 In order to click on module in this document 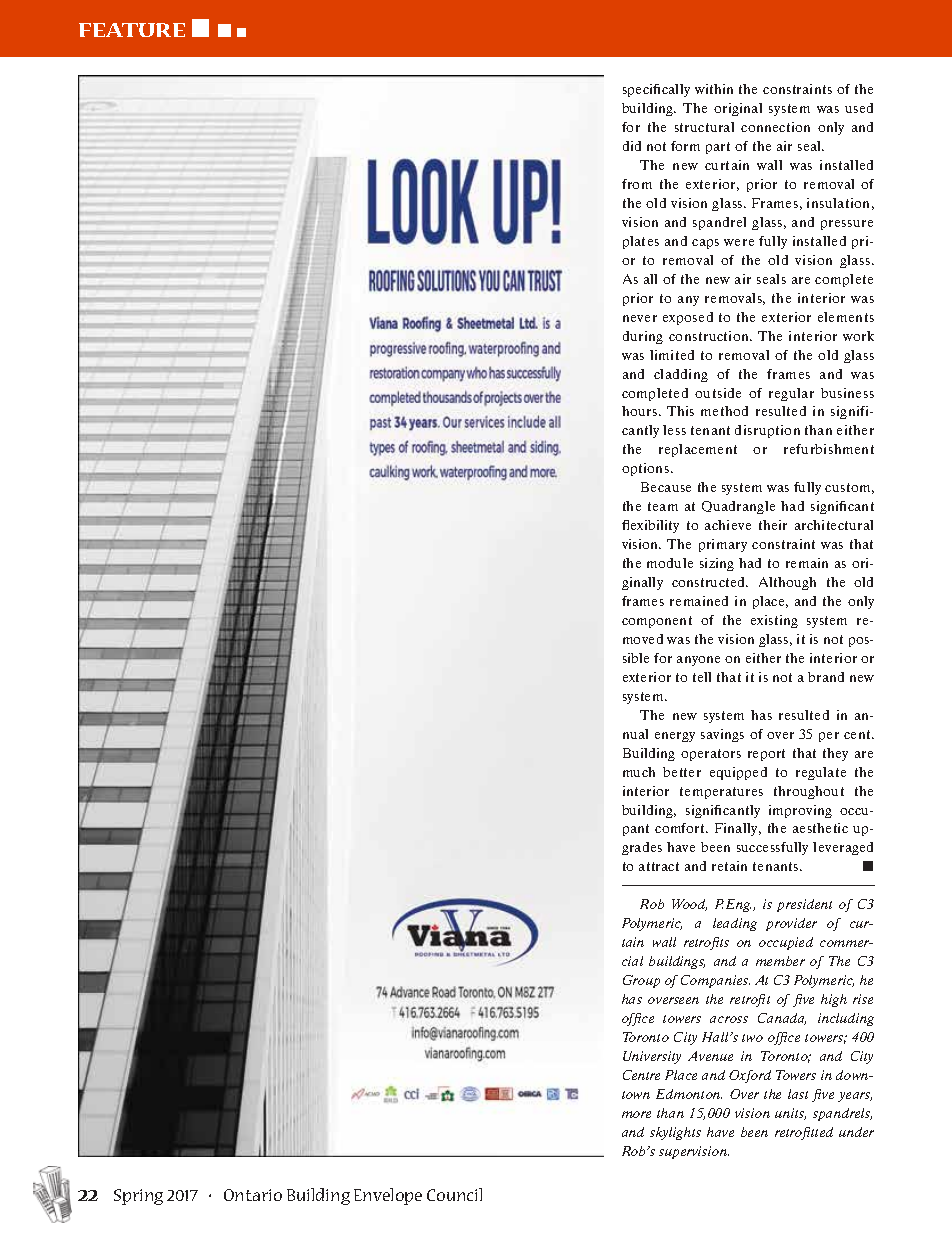, I will do `click(670, 563)`.
